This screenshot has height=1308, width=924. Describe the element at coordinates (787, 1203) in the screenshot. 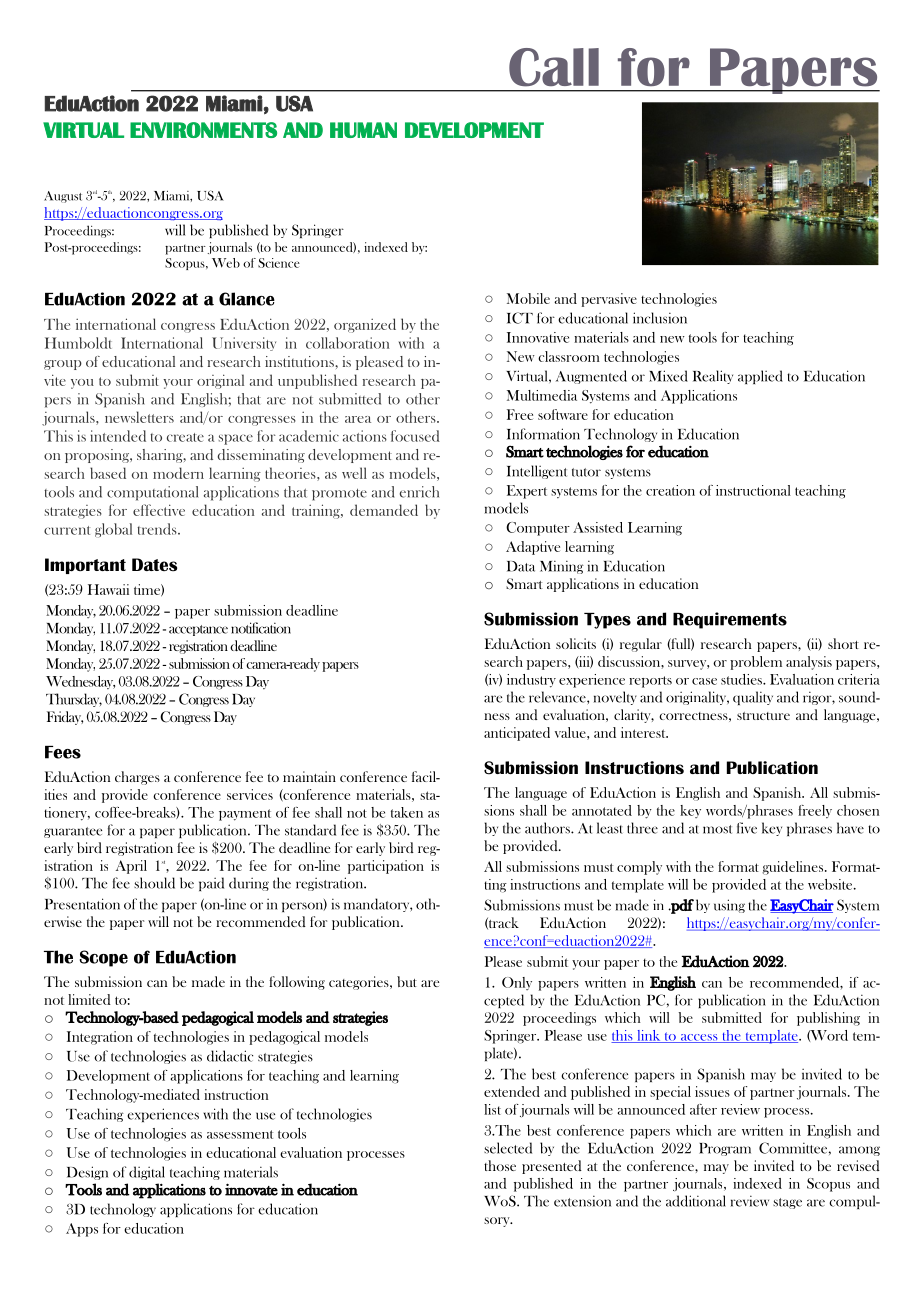

I see `stage` at that location.
